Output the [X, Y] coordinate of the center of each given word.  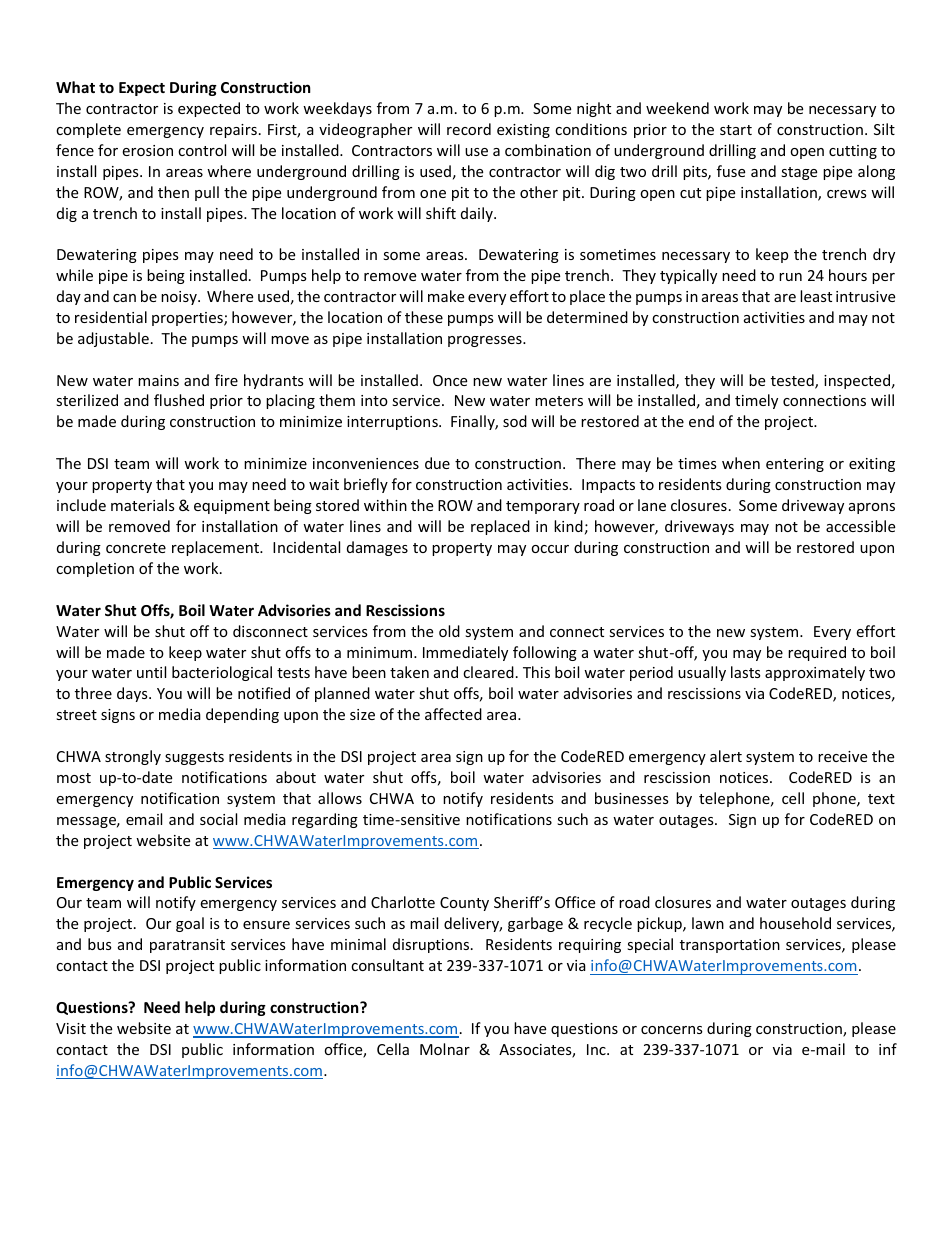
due [437, 463]
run [790, 277]
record [469, 129]
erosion [147, 150]
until [151, 672]
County [464, 904]
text [881, 799]
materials [143, 505]
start [736, 130]
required [817, 653]
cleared [488, 672]
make [446, 296]
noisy [180, 298]
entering [795, 465]
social [218, 819]
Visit [71, 1028]
